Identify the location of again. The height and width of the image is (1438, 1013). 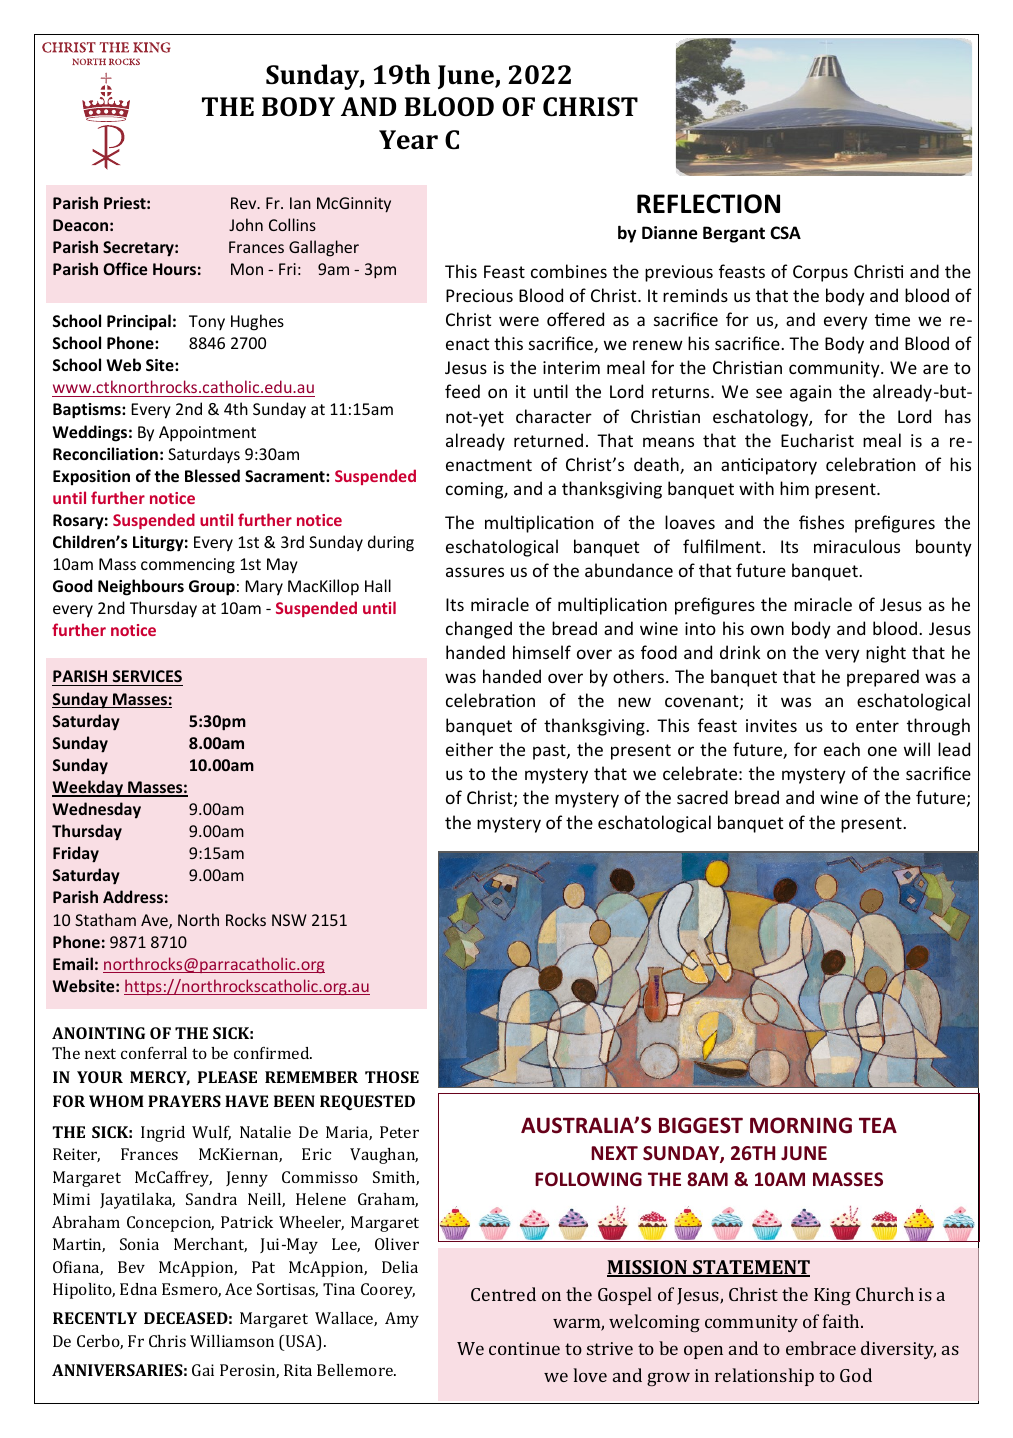
(810, 393).
